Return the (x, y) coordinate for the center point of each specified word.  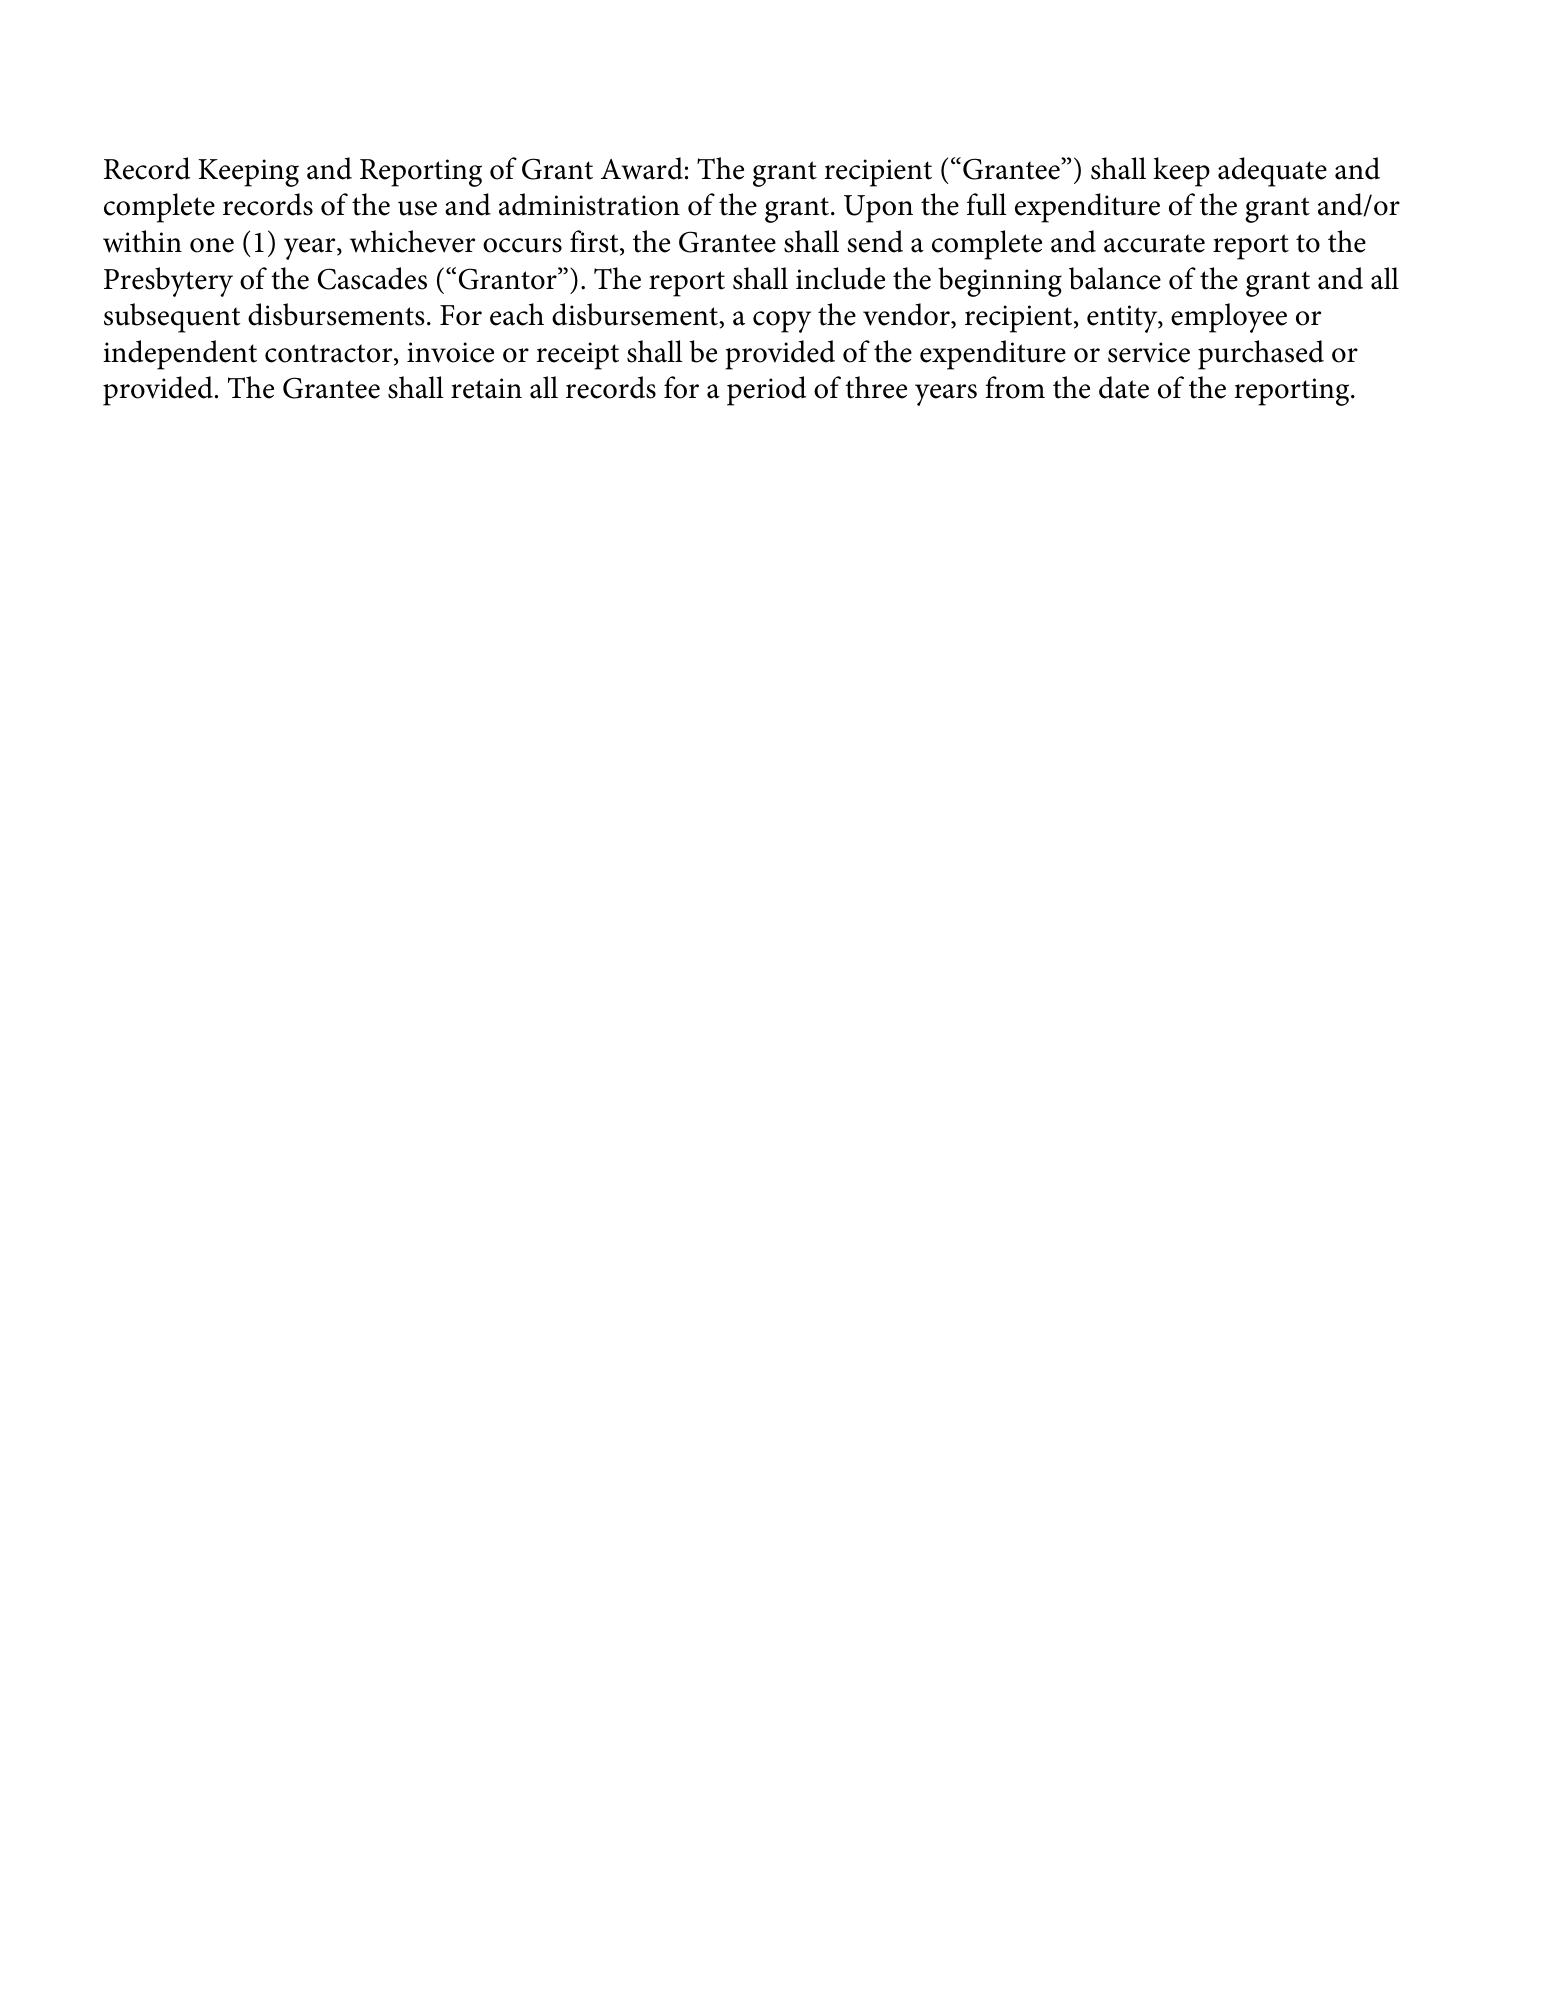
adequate (1272, 172)
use (417, 208)
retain (486, 388)
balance (1115, 278)
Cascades (372, 278)
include (840, 278)
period (766, 391)
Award (642, 168)
